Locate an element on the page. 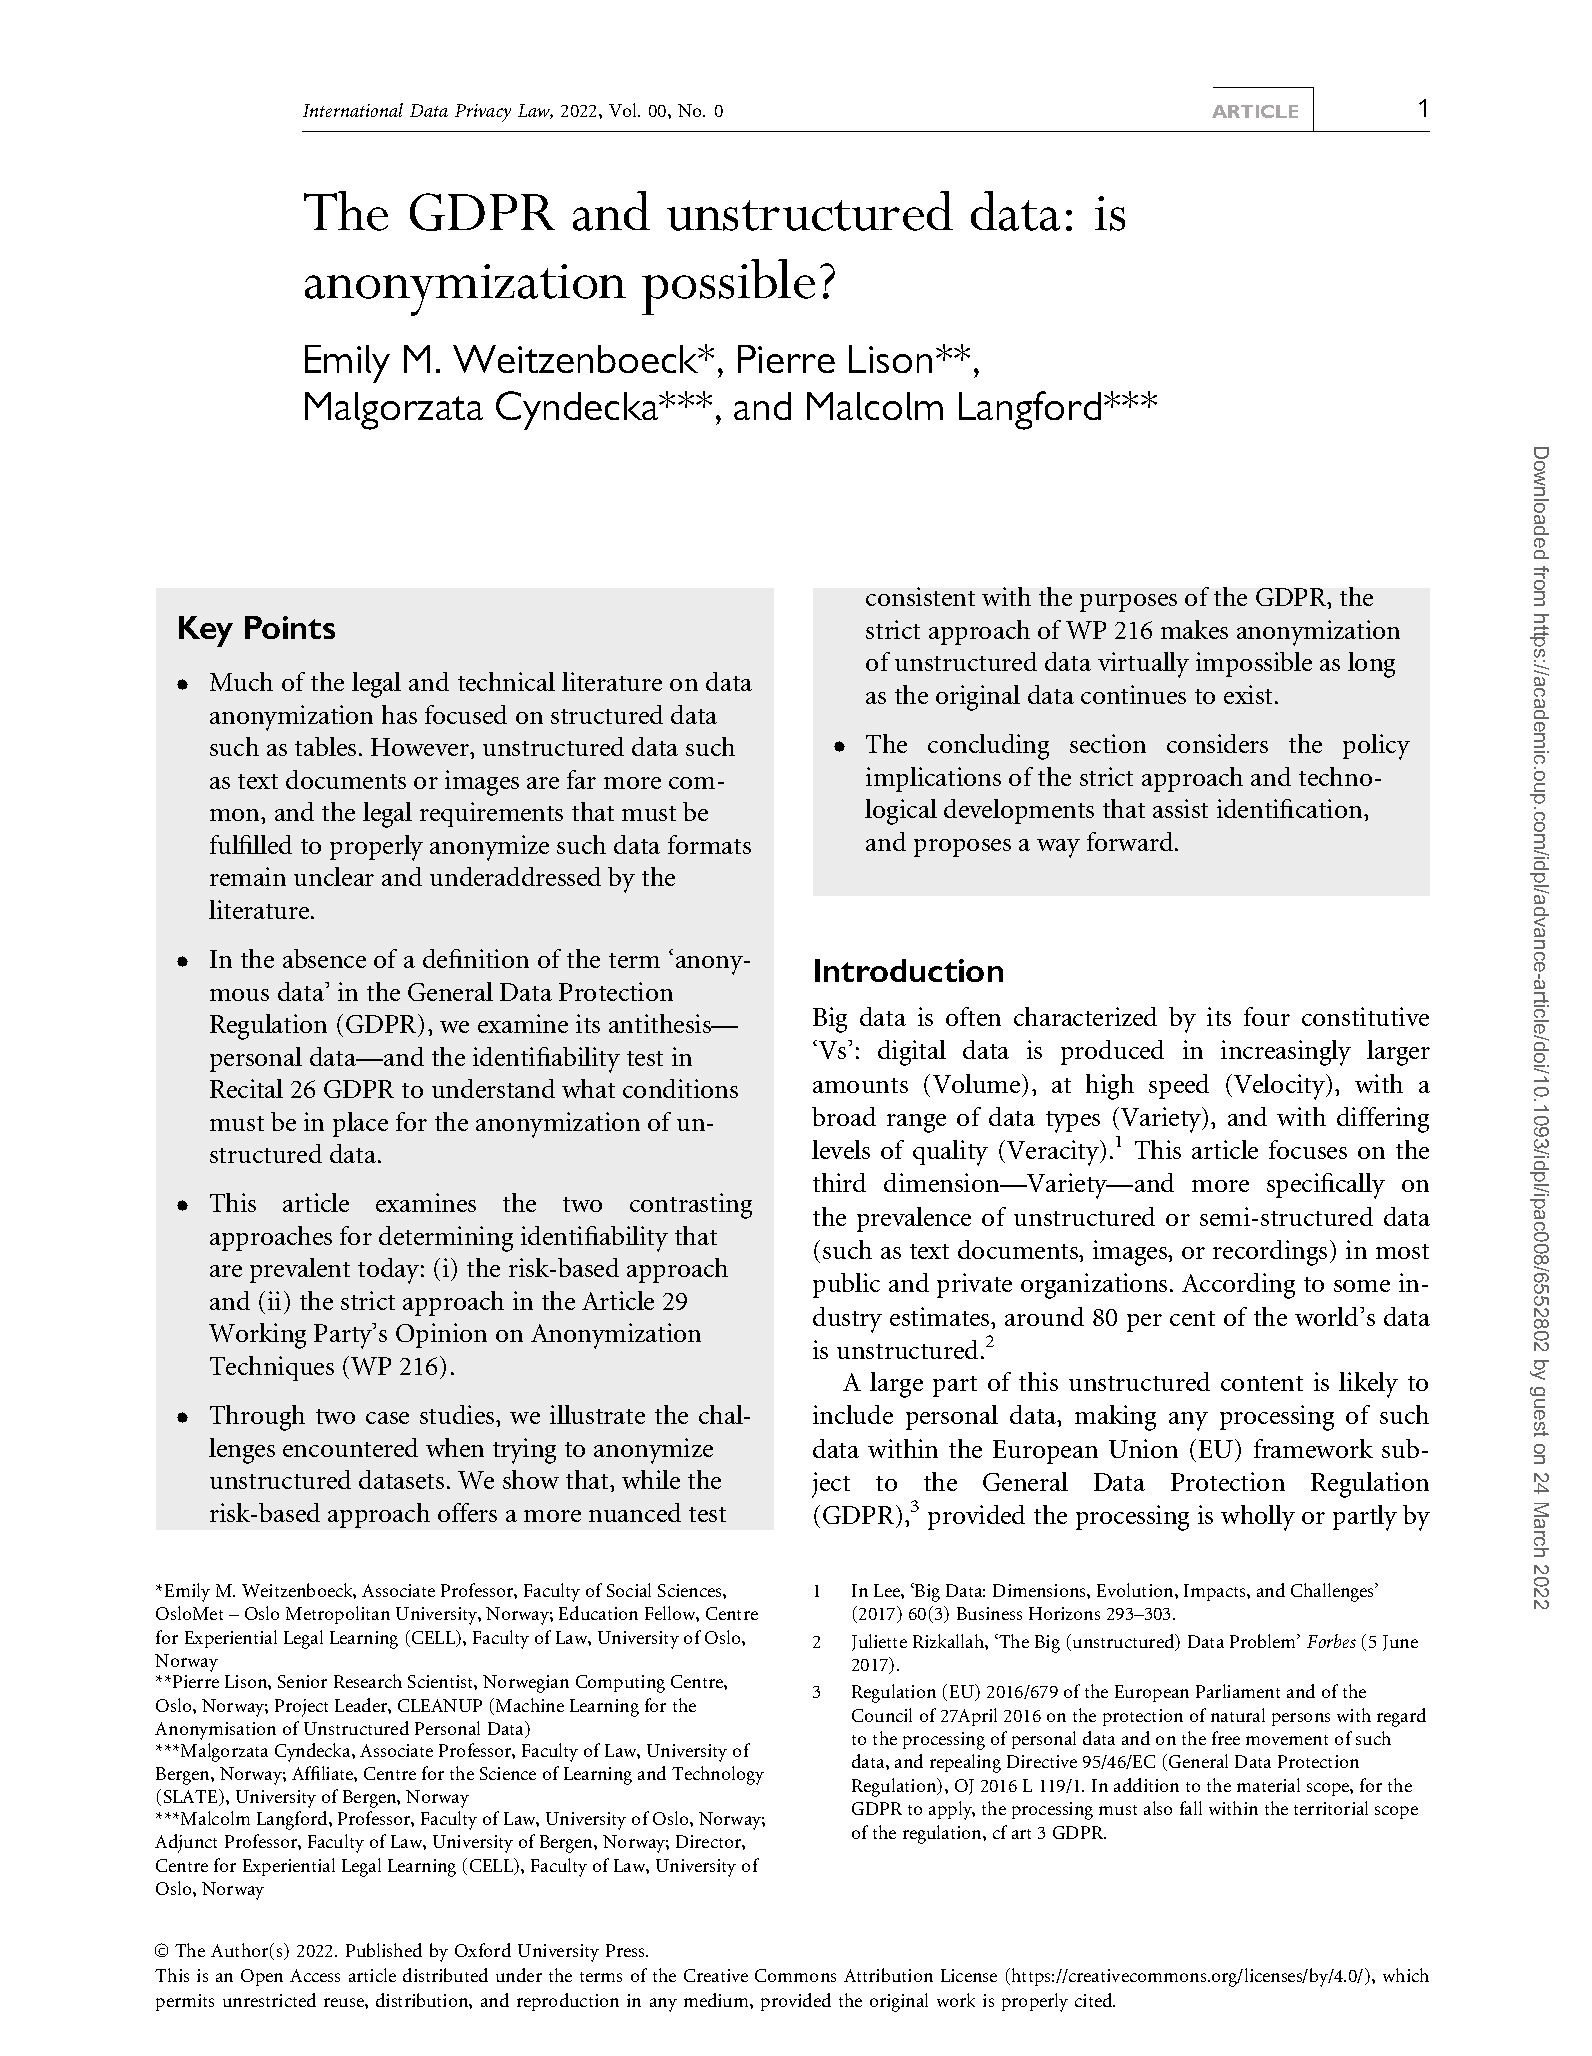 The image size is (1592, 2056). purposes is located at coordinates (1128, 603).
